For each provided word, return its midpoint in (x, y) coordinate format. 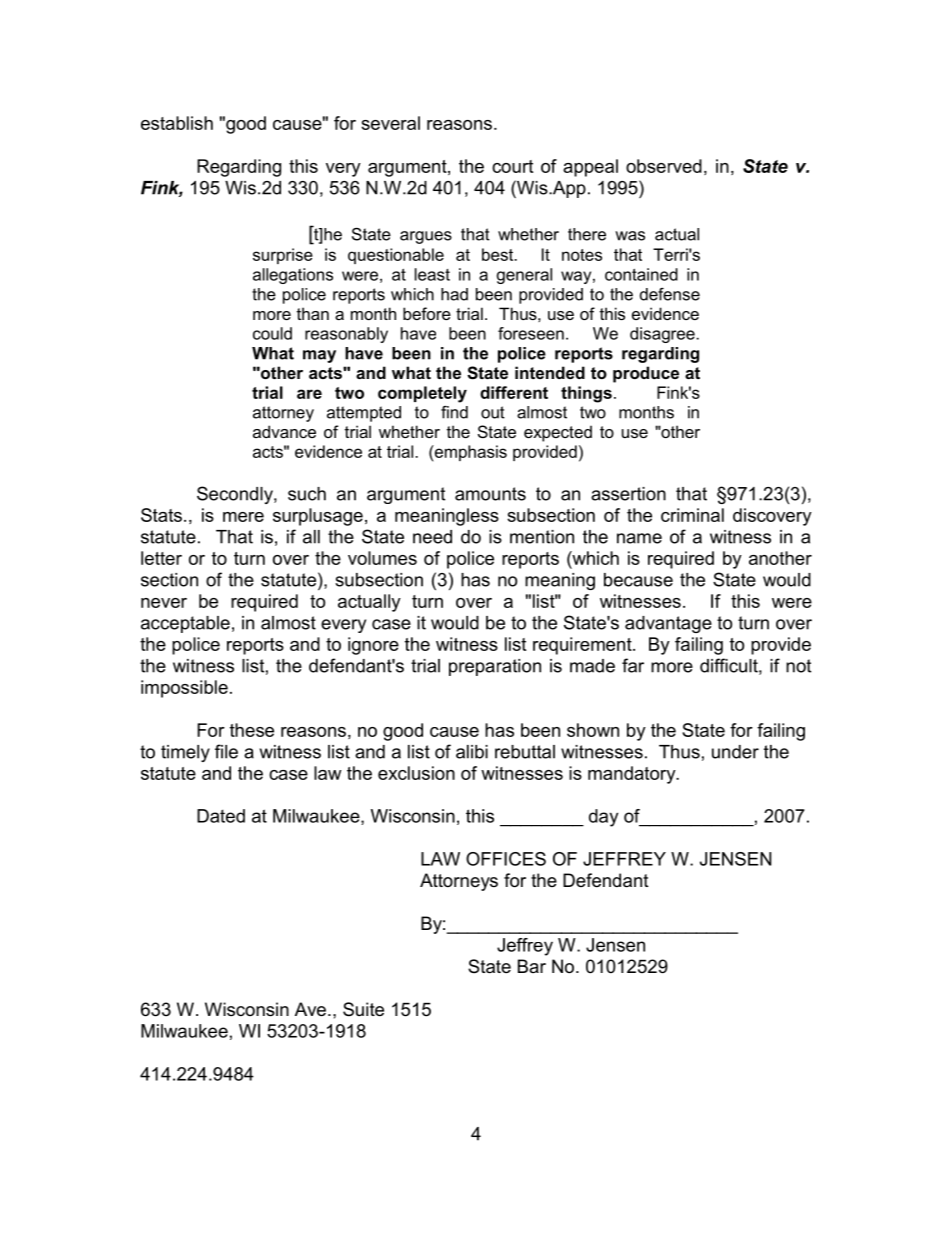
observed (664, 166)
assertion (628, 494)
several (390, 123)
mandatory (633, 775)
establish (177, 123)
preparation (495, 667)
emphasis (470, 453)
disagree (663, 335)
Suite (363, 1009)
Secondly (236, 495)
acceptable (185, 624)
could (272, 333)
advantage (668, 624)
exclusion (416, 773)
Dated (221, 816)
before (427, 313)
